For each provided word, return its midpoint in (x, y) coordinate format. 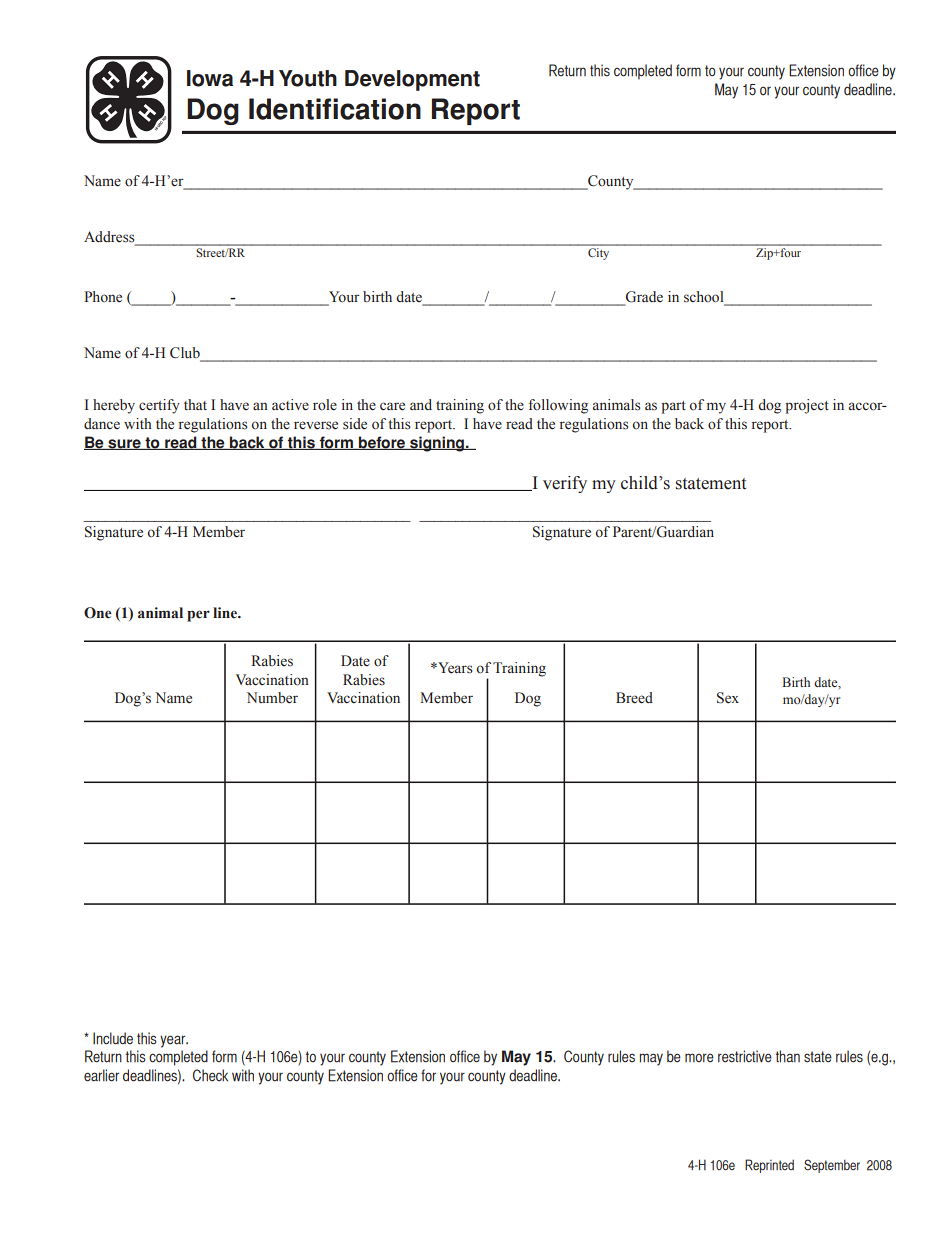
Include (113, 1038)
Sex (728, 698)
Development (412, 80)
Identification (335, 109)
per (198, 616)
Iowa (210, 78)
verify (565, 484)
